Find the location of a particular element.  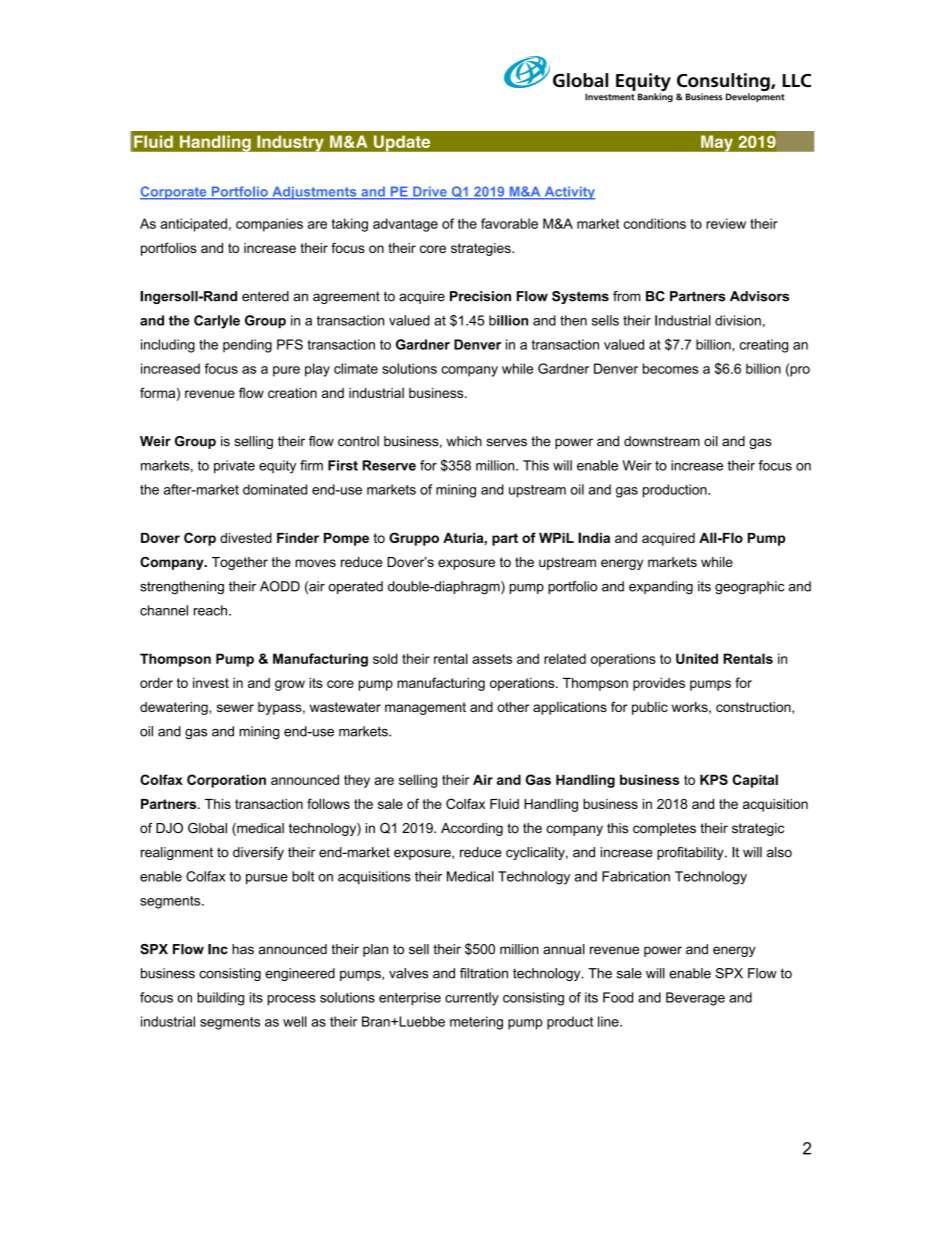

favorable is located at coordinates (509, 223).
